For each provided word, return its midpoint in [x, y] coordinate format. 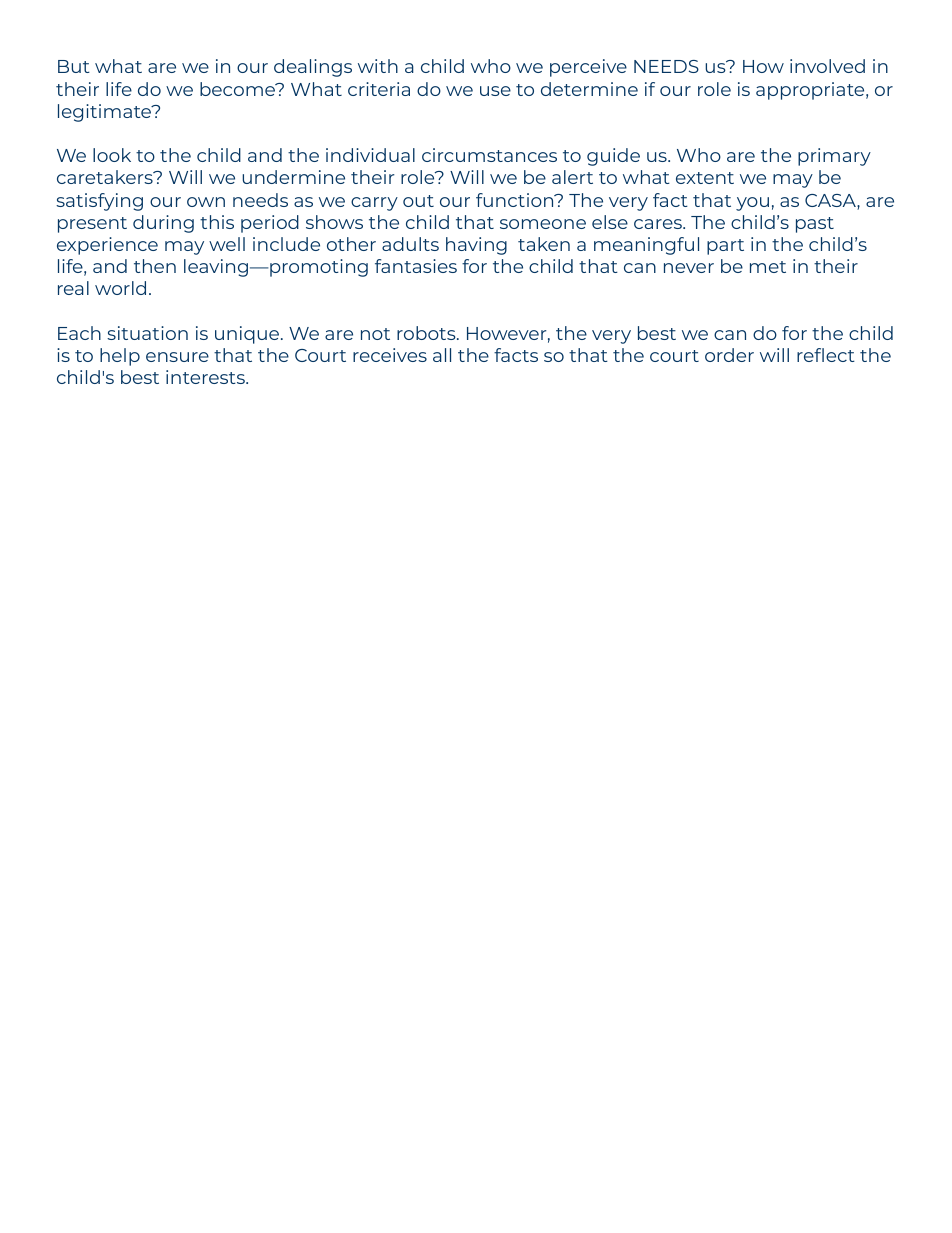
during [163, 224]
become [238, 89]
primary [834, 157]
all [442, 355]
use [495, 91]
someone [543, 224]
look [112, 155]
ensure [177, 357]
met [768, 267]
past [815, 225]
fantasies [416, 266]
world [120, 288]
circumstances [489, 155]
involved [827, 66]
